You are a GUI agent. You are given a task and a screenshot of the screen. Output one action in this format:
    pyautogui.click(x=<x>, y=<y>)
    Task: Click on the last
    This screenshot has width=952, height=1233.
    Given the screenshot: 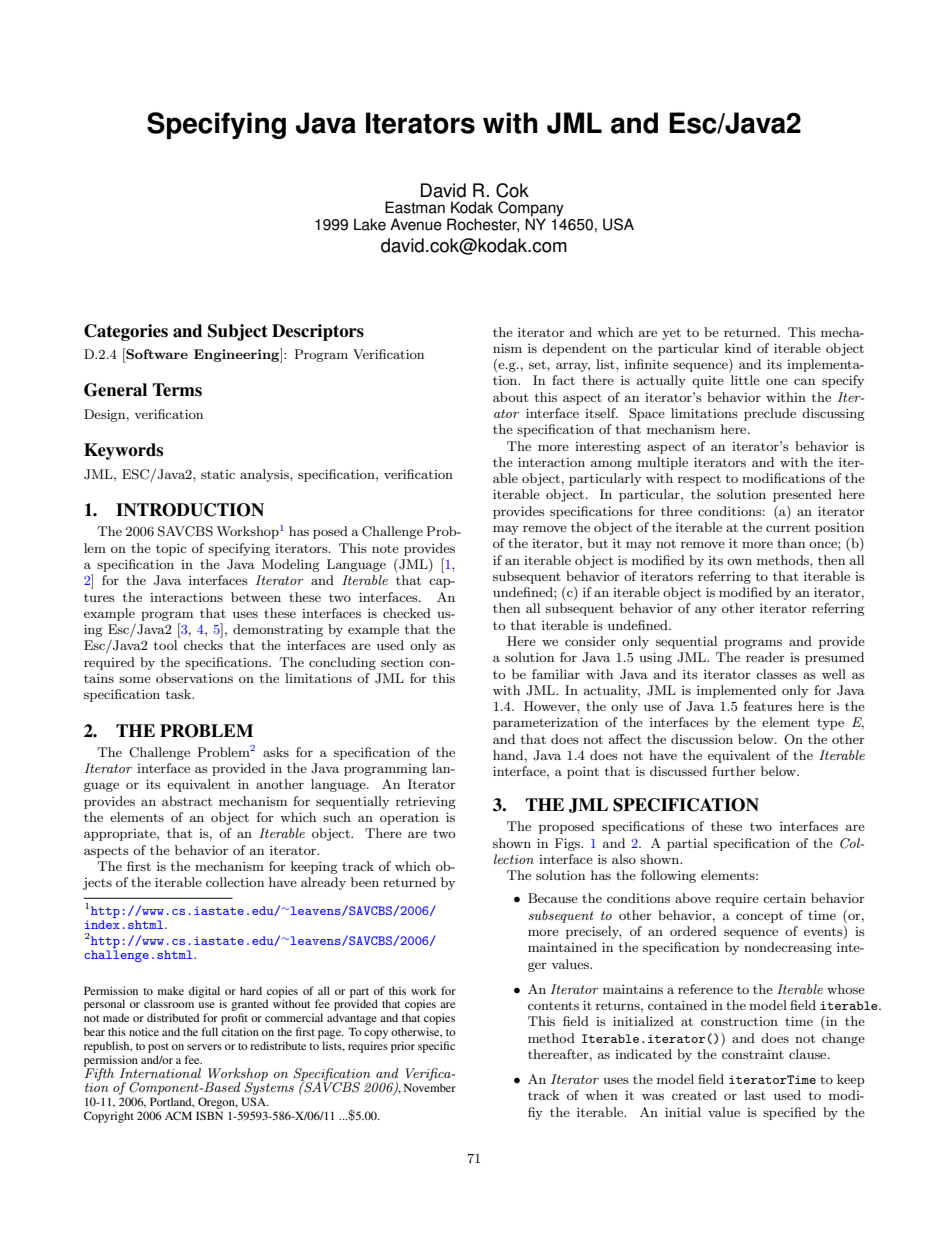 What is the action you would take?
    pyautogui.click(x=755, y=1095)
